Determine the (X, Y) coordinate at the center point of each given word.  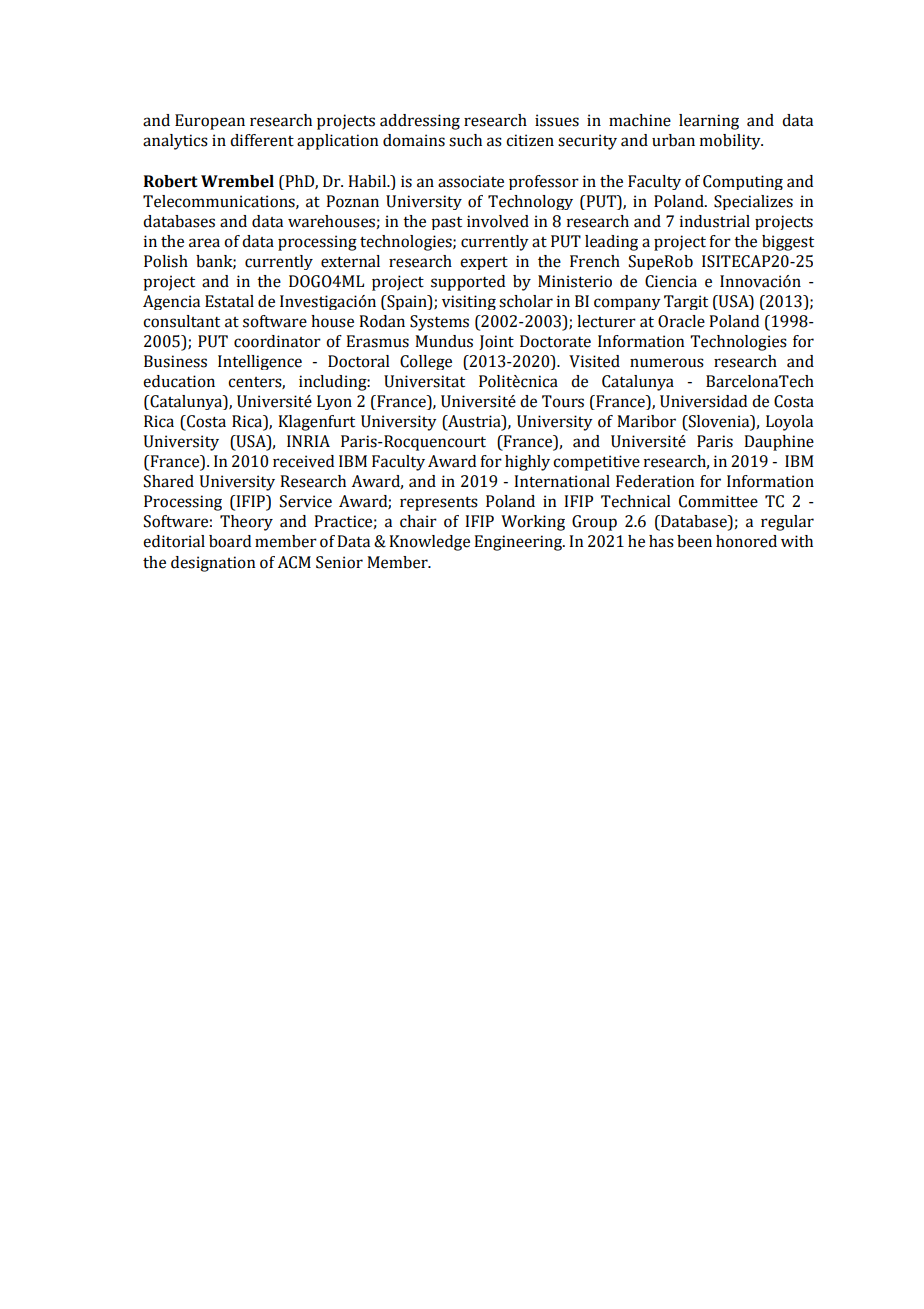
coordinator (277, 341)
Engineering (519, 543)
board (230, 541)
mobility (731, 142)
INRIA (308, 441)
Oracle (681, 321)
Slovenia (719, 422)
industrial (715, 221)
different (262, 140)
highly (527, 463)
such (465, 140)
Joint (496, 342)
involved (498, 221)
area (204, 243)
